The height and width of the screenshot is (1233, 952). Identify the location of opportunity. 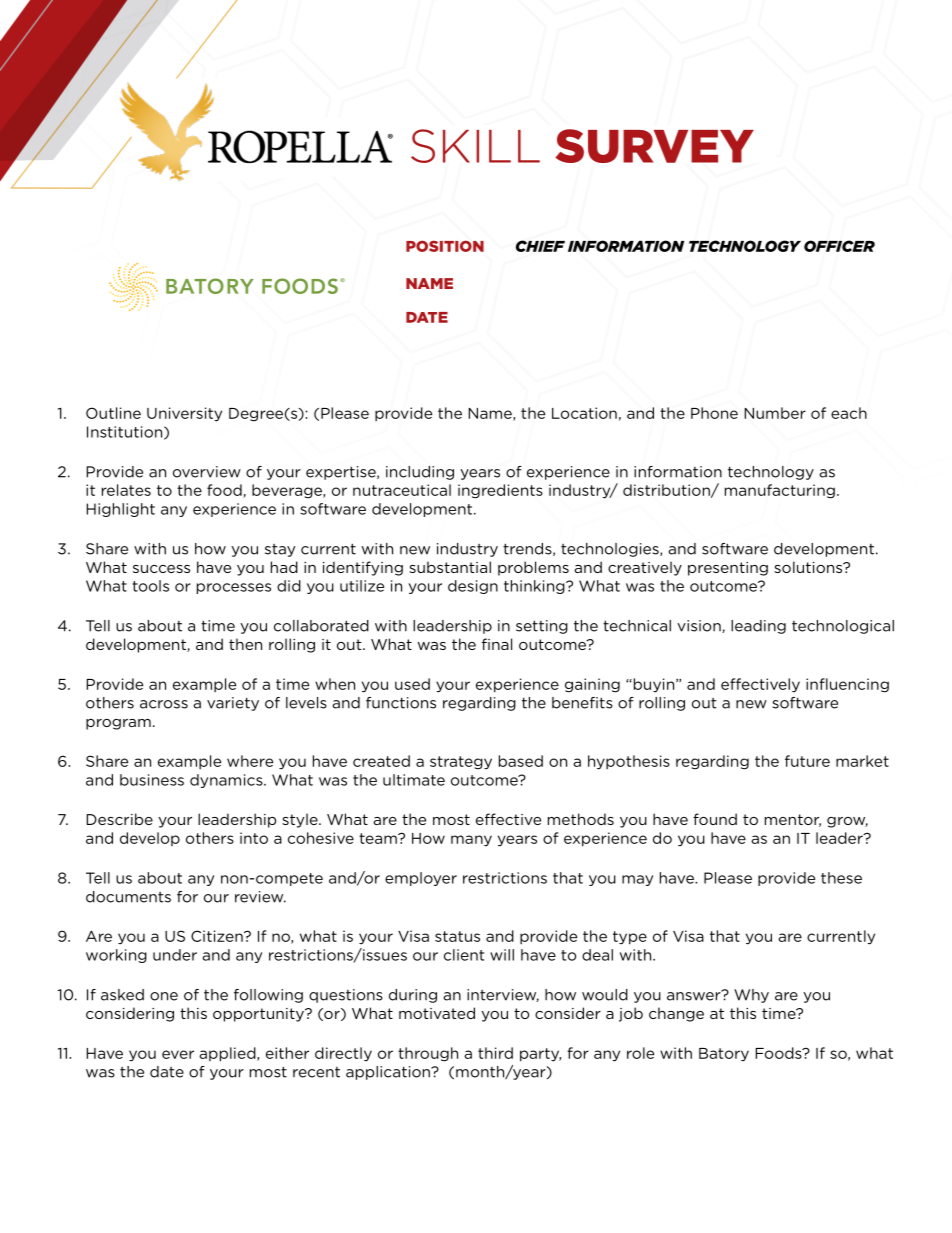
(259, 1015).
